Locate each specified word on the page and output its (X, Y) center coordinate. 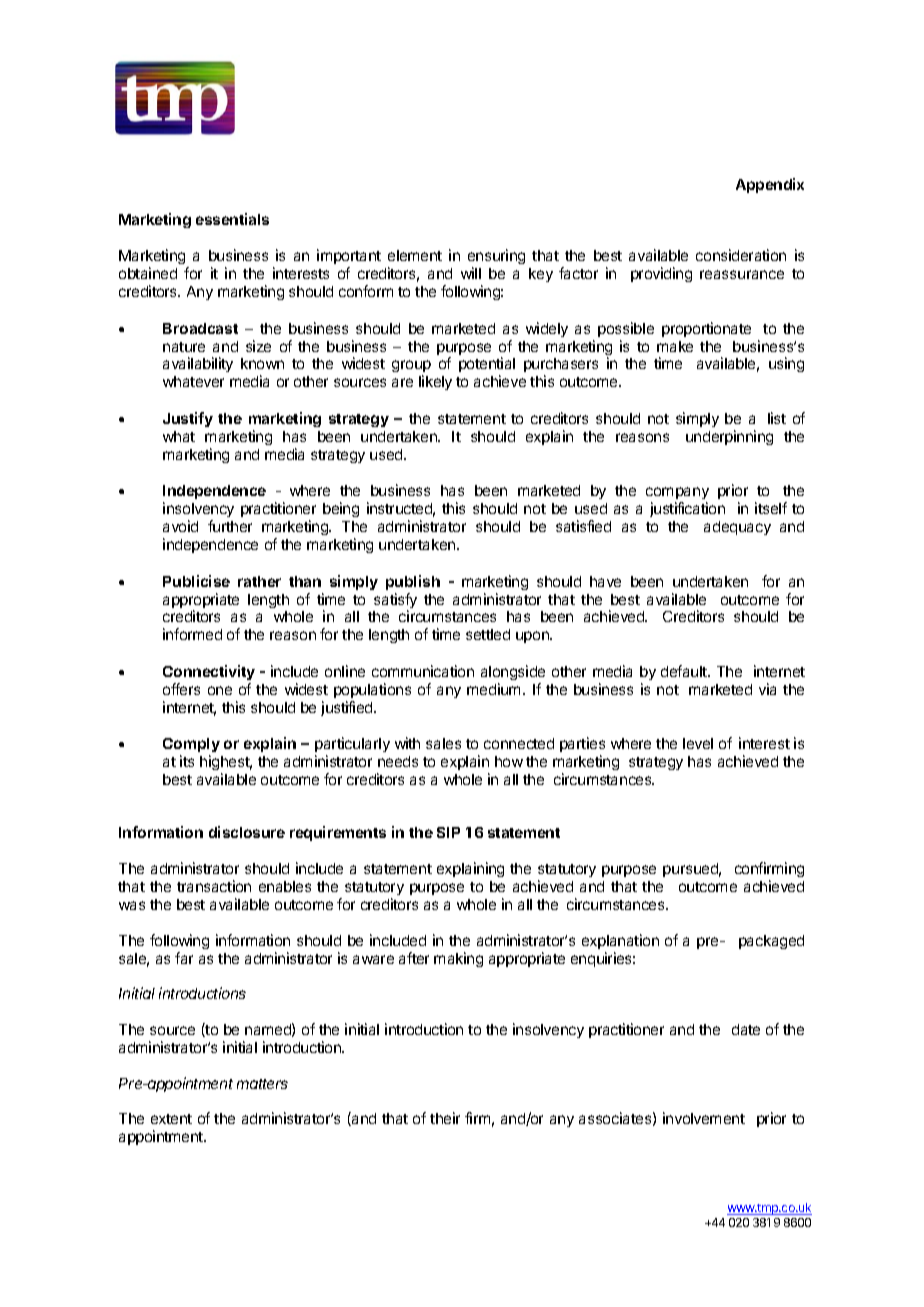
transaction (214, 886)
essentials (232, 219)
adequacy (737, 528)
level (698, 743)
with (407, 743)
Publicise (196, 581)
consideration (741, 255)
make (675, 346)
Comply (191, 747)
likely (435, 382)
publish (413, 582)
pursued (692, 870)
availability (198, 364)
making (458, 959)
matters (262, 1084)
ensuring (496, 258)
